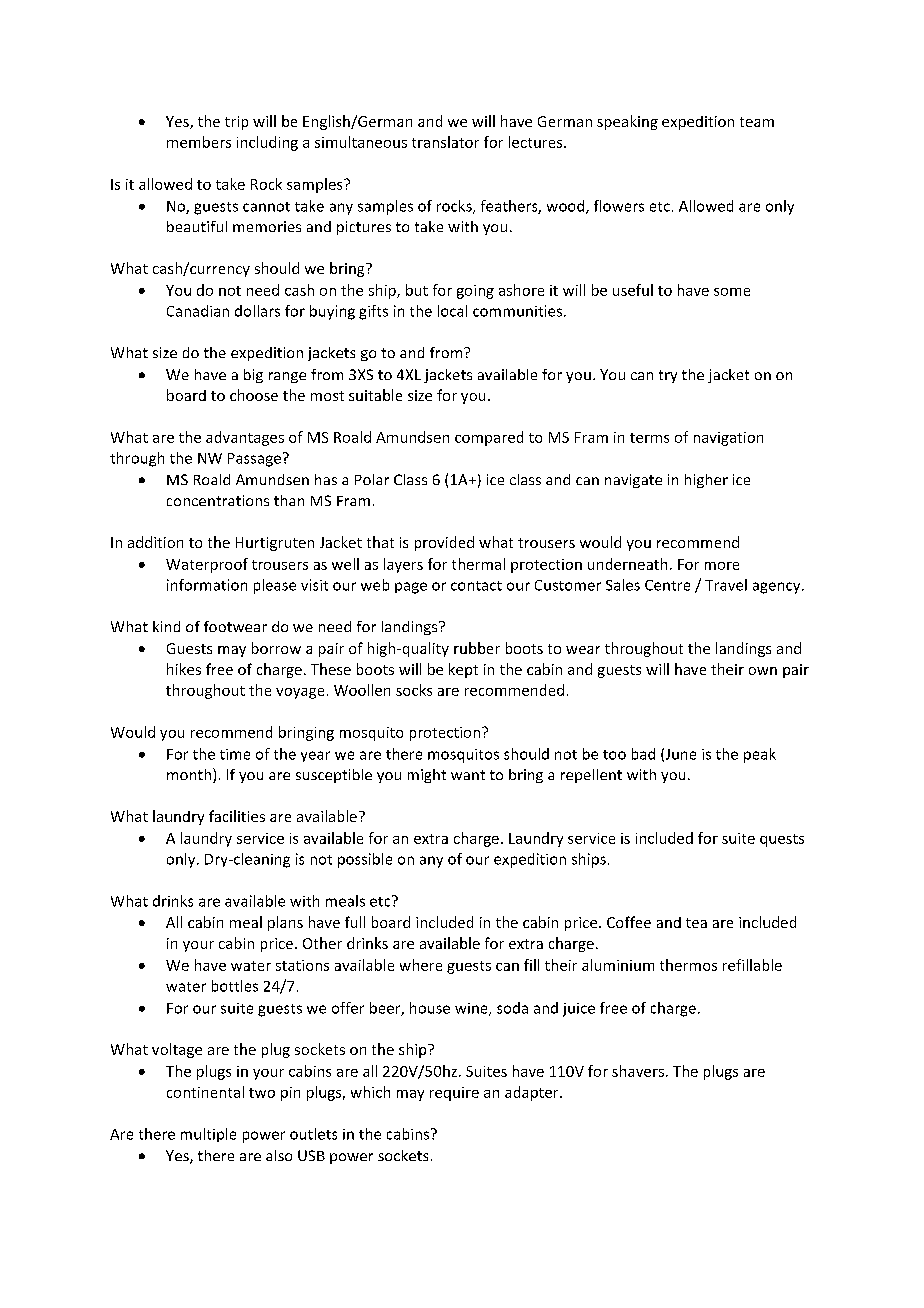  What do you see at coordinates (218, 500) in the screenshot?
I see `concentrations` at bounding box center [218, 500].
